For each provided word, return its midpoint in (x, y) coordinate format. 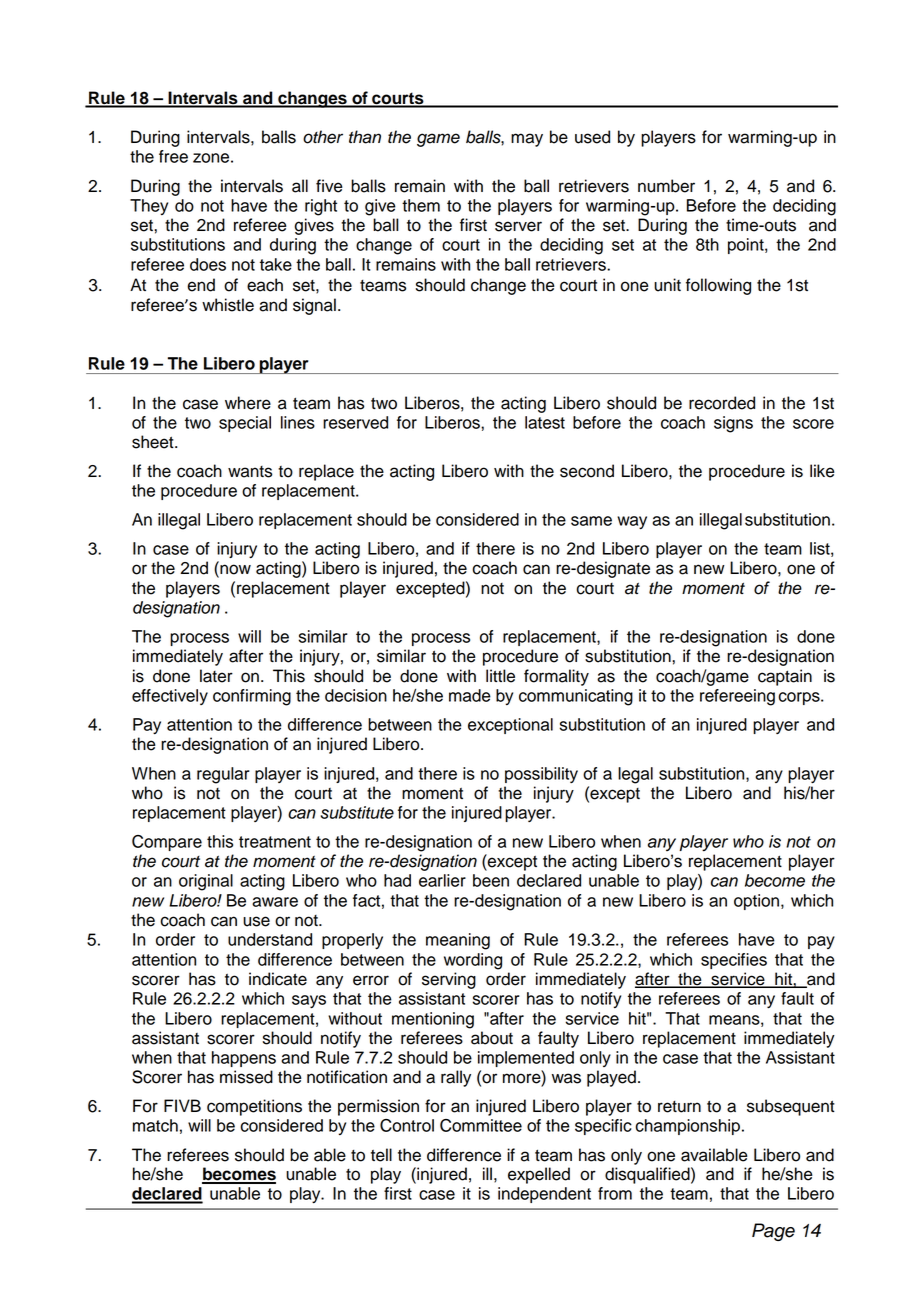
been (491, 880)
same (591, 521)
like (822, 471)
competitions (254, 1107)
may (527, 140)
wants (250, 472)
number (666, 186)
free (173, 156)
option (756, 902)
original (206, 882)
